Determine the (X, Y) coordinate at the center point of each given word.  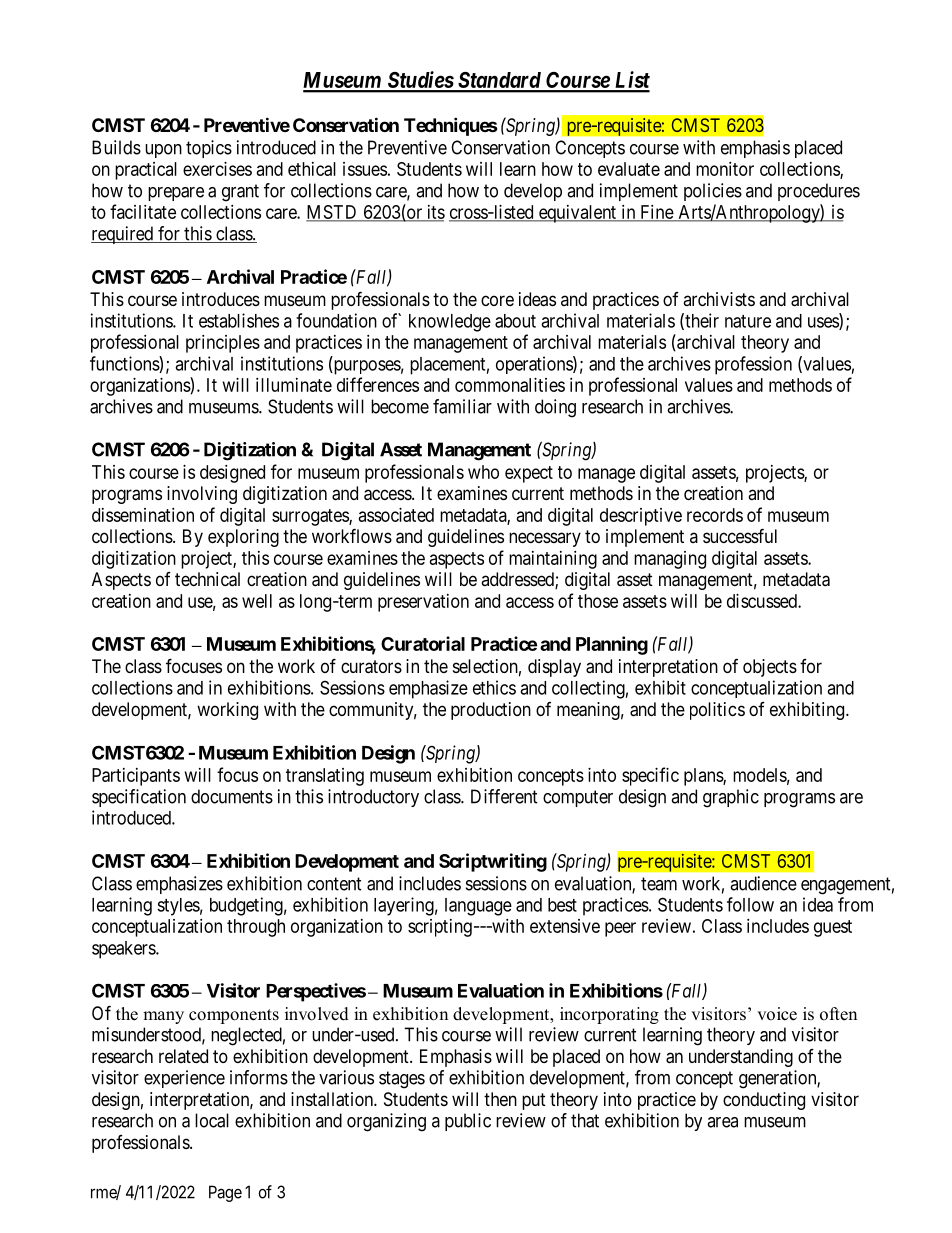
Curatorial (423, 643)
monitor (725, 169)
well (257, 601)
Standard (499, 81)
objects (770, 668)
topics (209, 149)
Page (225, 1193)
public (468, 1122)
